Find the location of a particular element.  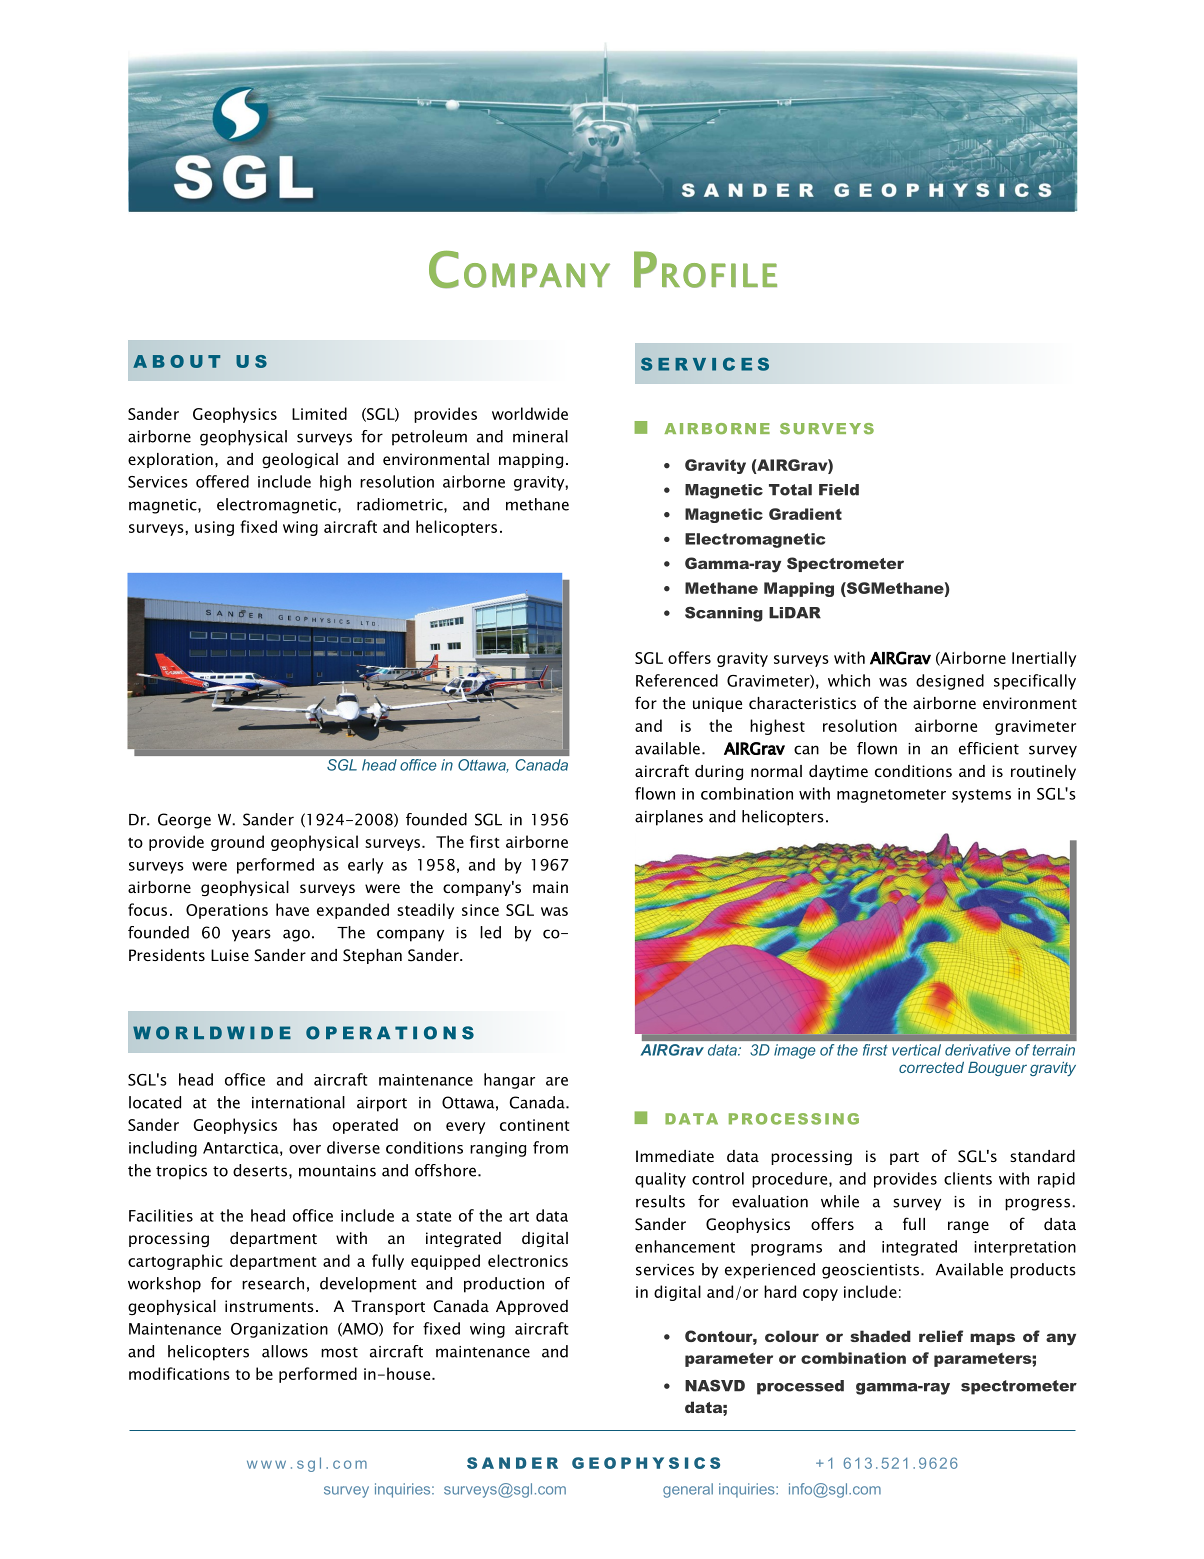

mineral is located at coordinates (540, 436).
